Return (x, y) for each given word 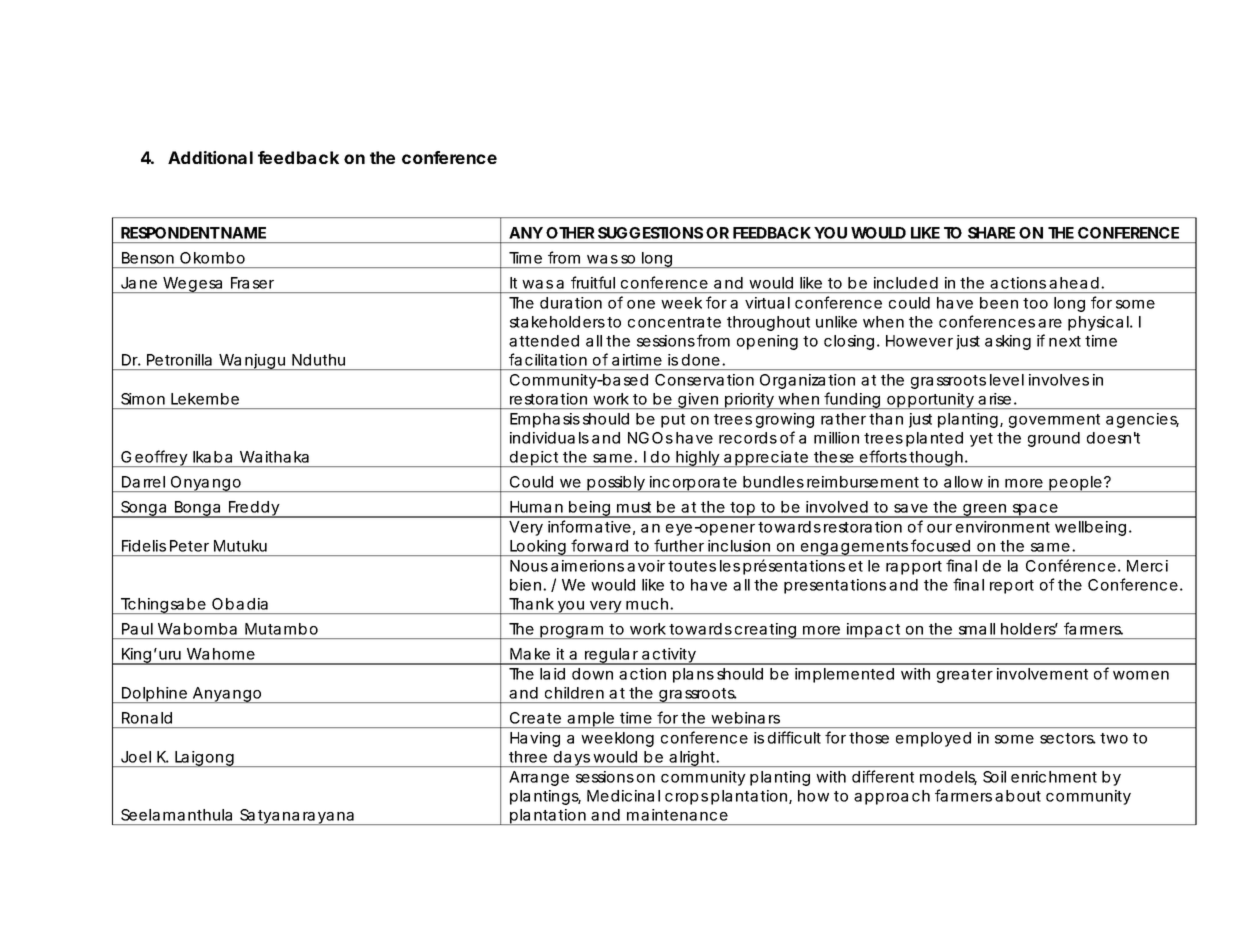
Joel (136, 757)
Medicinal (623, 796)
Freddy (254, 509)
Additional (210, 157)
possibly (616, 484)
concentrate (674, 322)
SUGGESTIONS (650, 233)
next (1065, 341)
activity (669, 656)
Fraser (252, 283)
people (1075, 484)
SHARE (991, 233)
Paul (137, 629)
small (977, 629)
